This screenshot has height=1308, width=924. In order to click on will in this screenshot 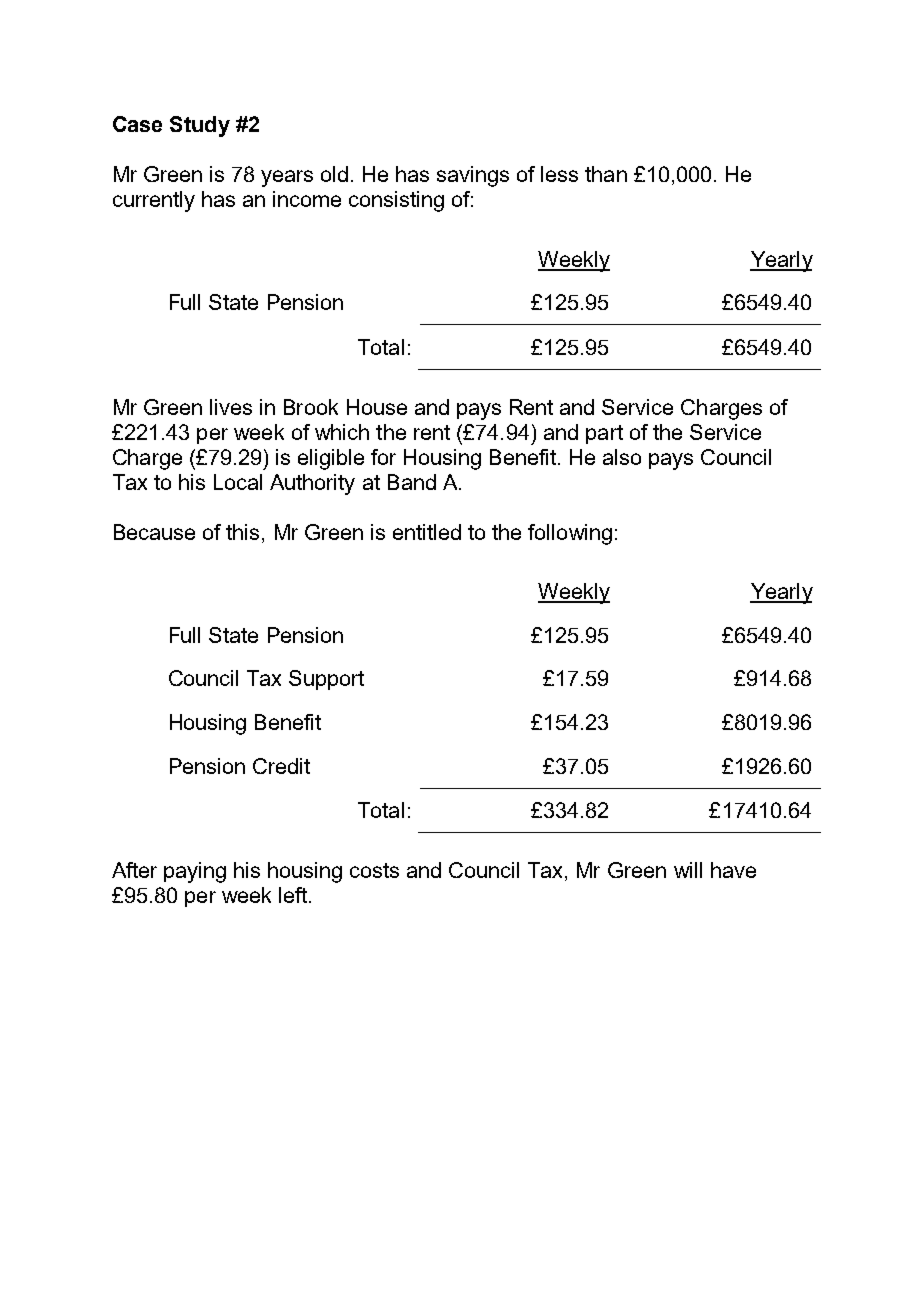, I will do `click(688, 870)`.
